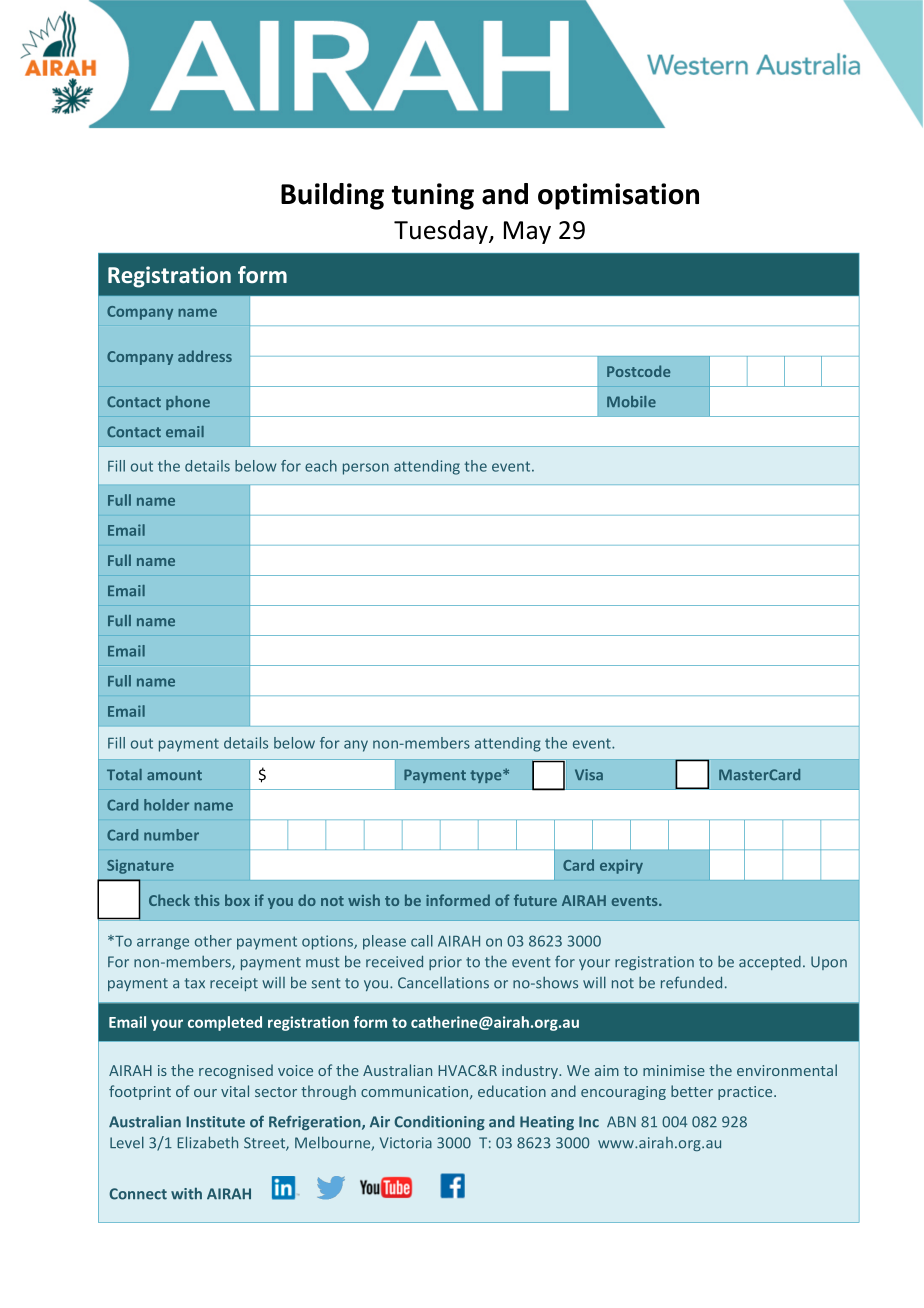 The width and height of the screenshot is (924, 1308). What do you see at coordinates (621, 866) in the screenshot?
I see `expiry` at bounding box center [621, 866].
